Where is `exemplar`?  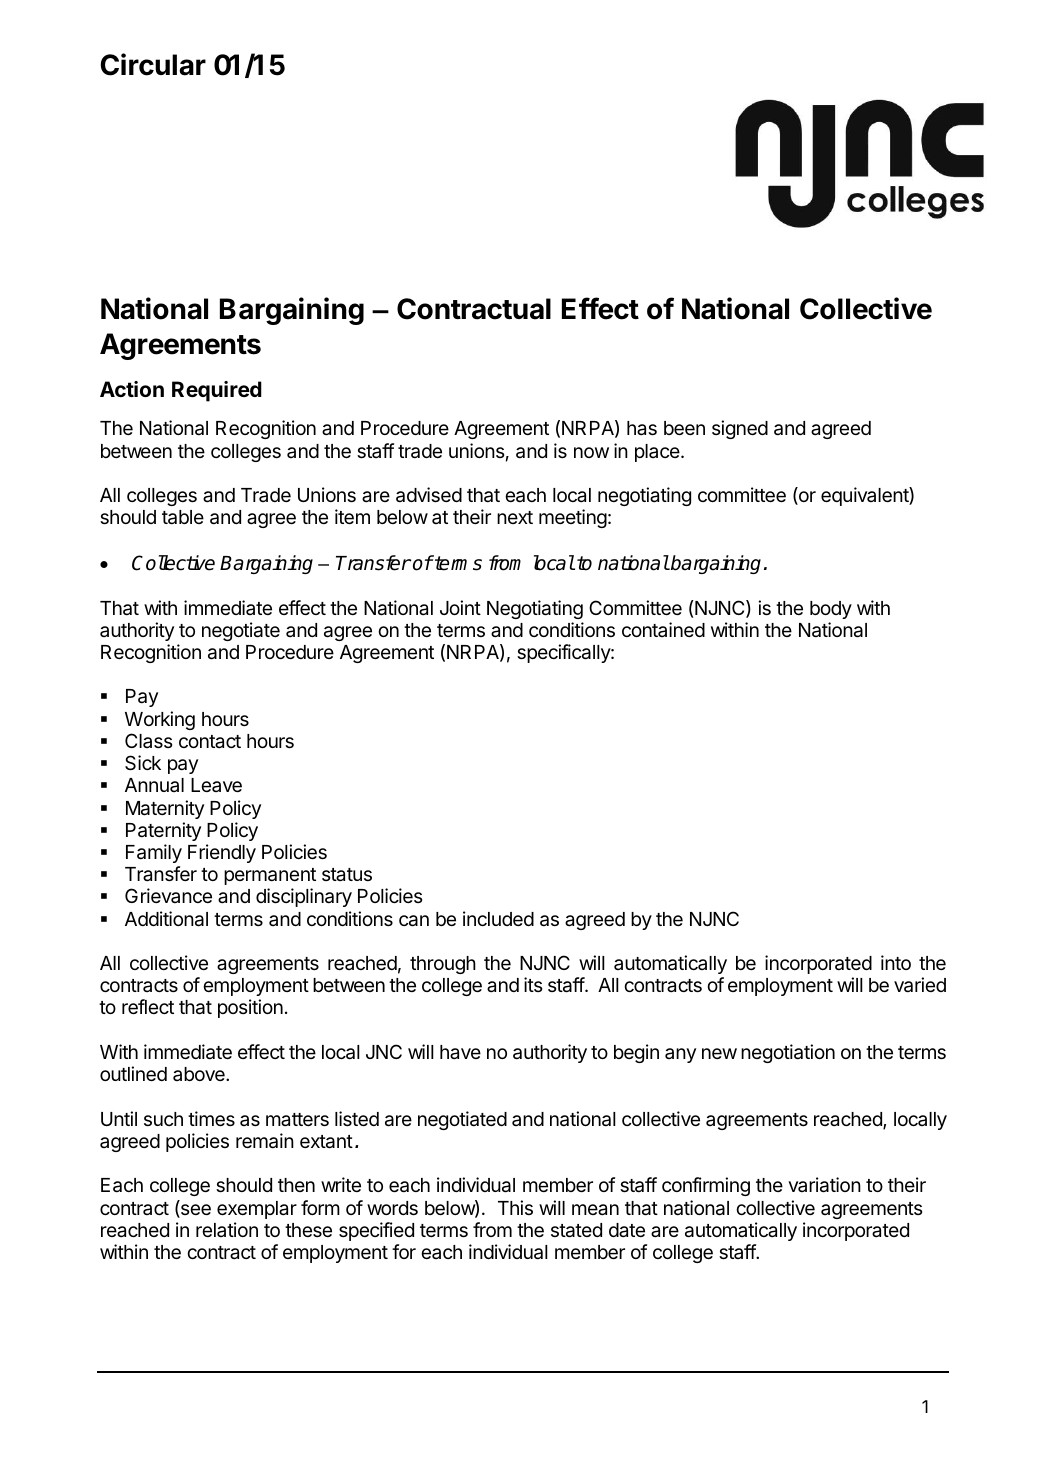
exemplar is located at coordinates (257, 1210).
